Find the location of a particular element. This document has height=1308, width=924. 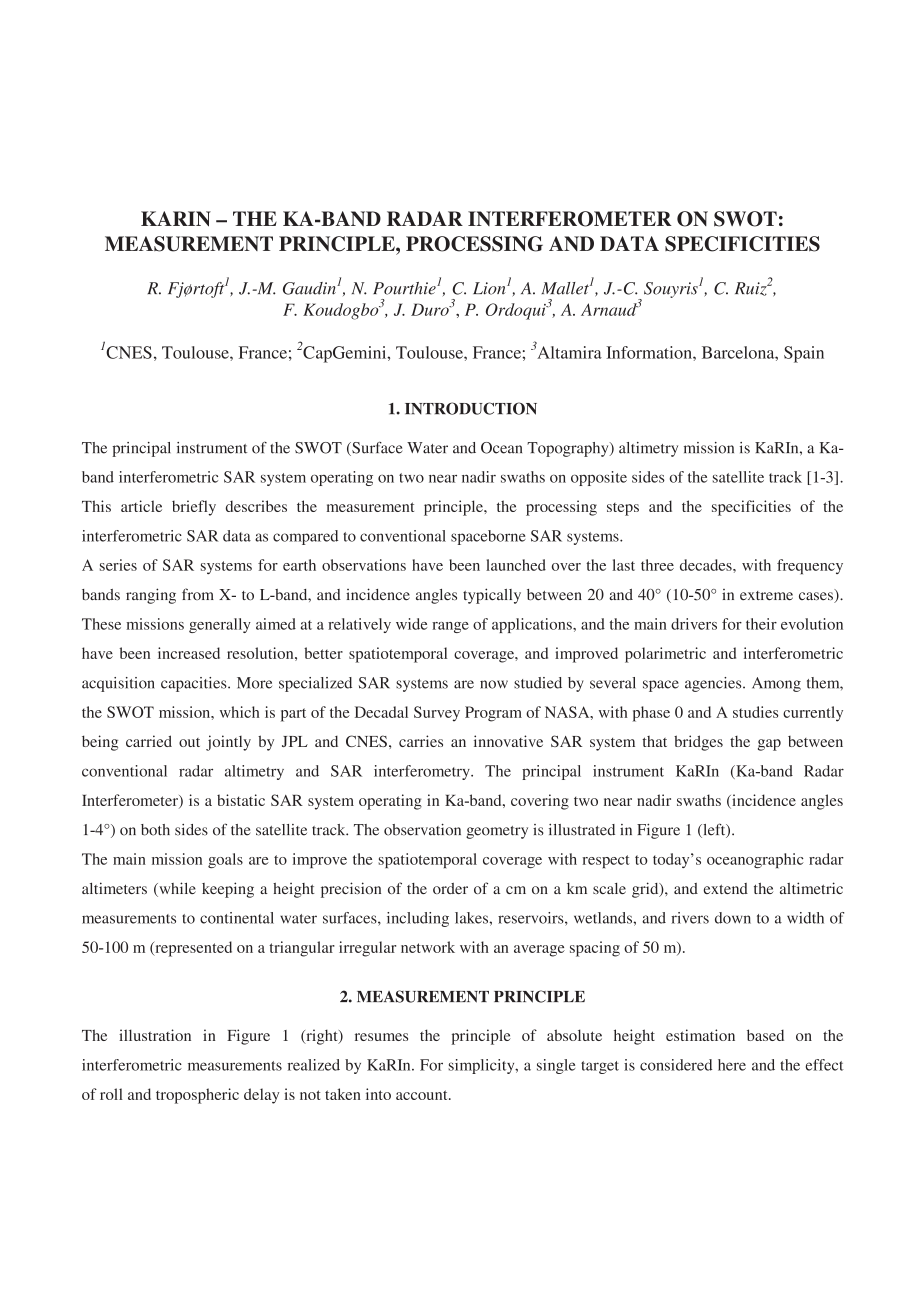

studies is located at coordinates (755, 712).
